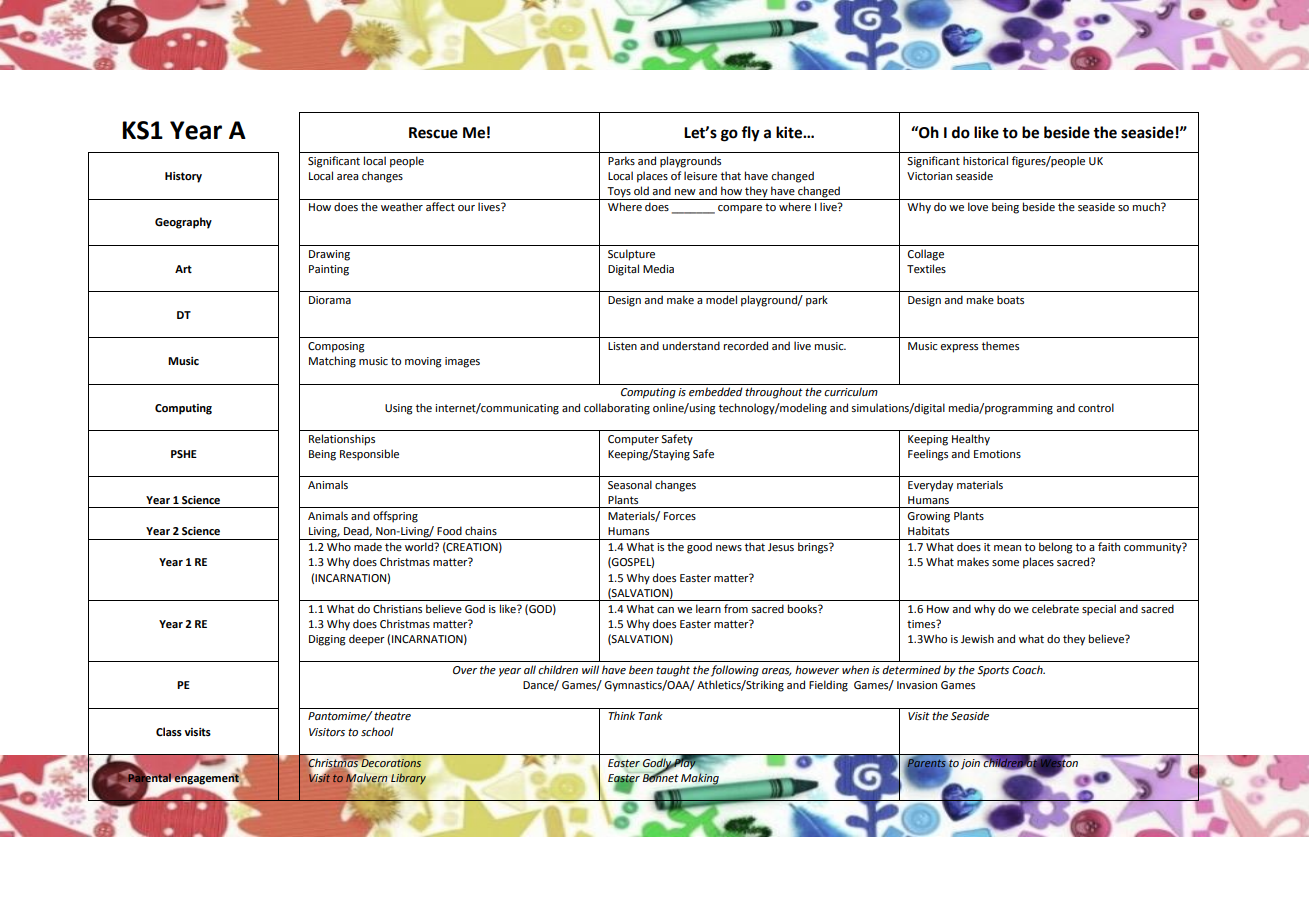 The width and height of the image is (1309, 924). I want to click on Matching, so click(332, 362).
